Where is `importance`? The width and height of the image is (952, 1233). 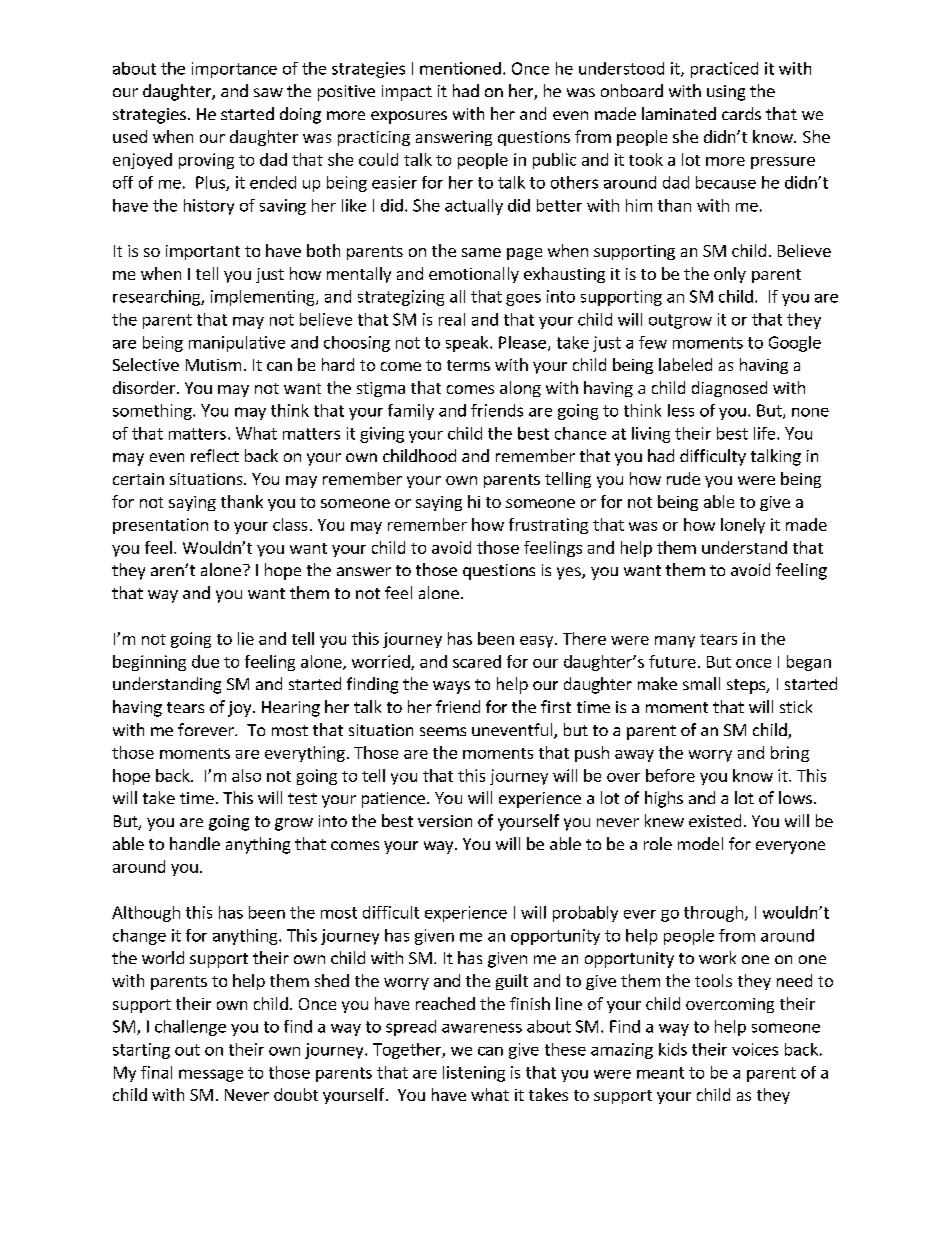
importance is located at coordinates (234, 70).
